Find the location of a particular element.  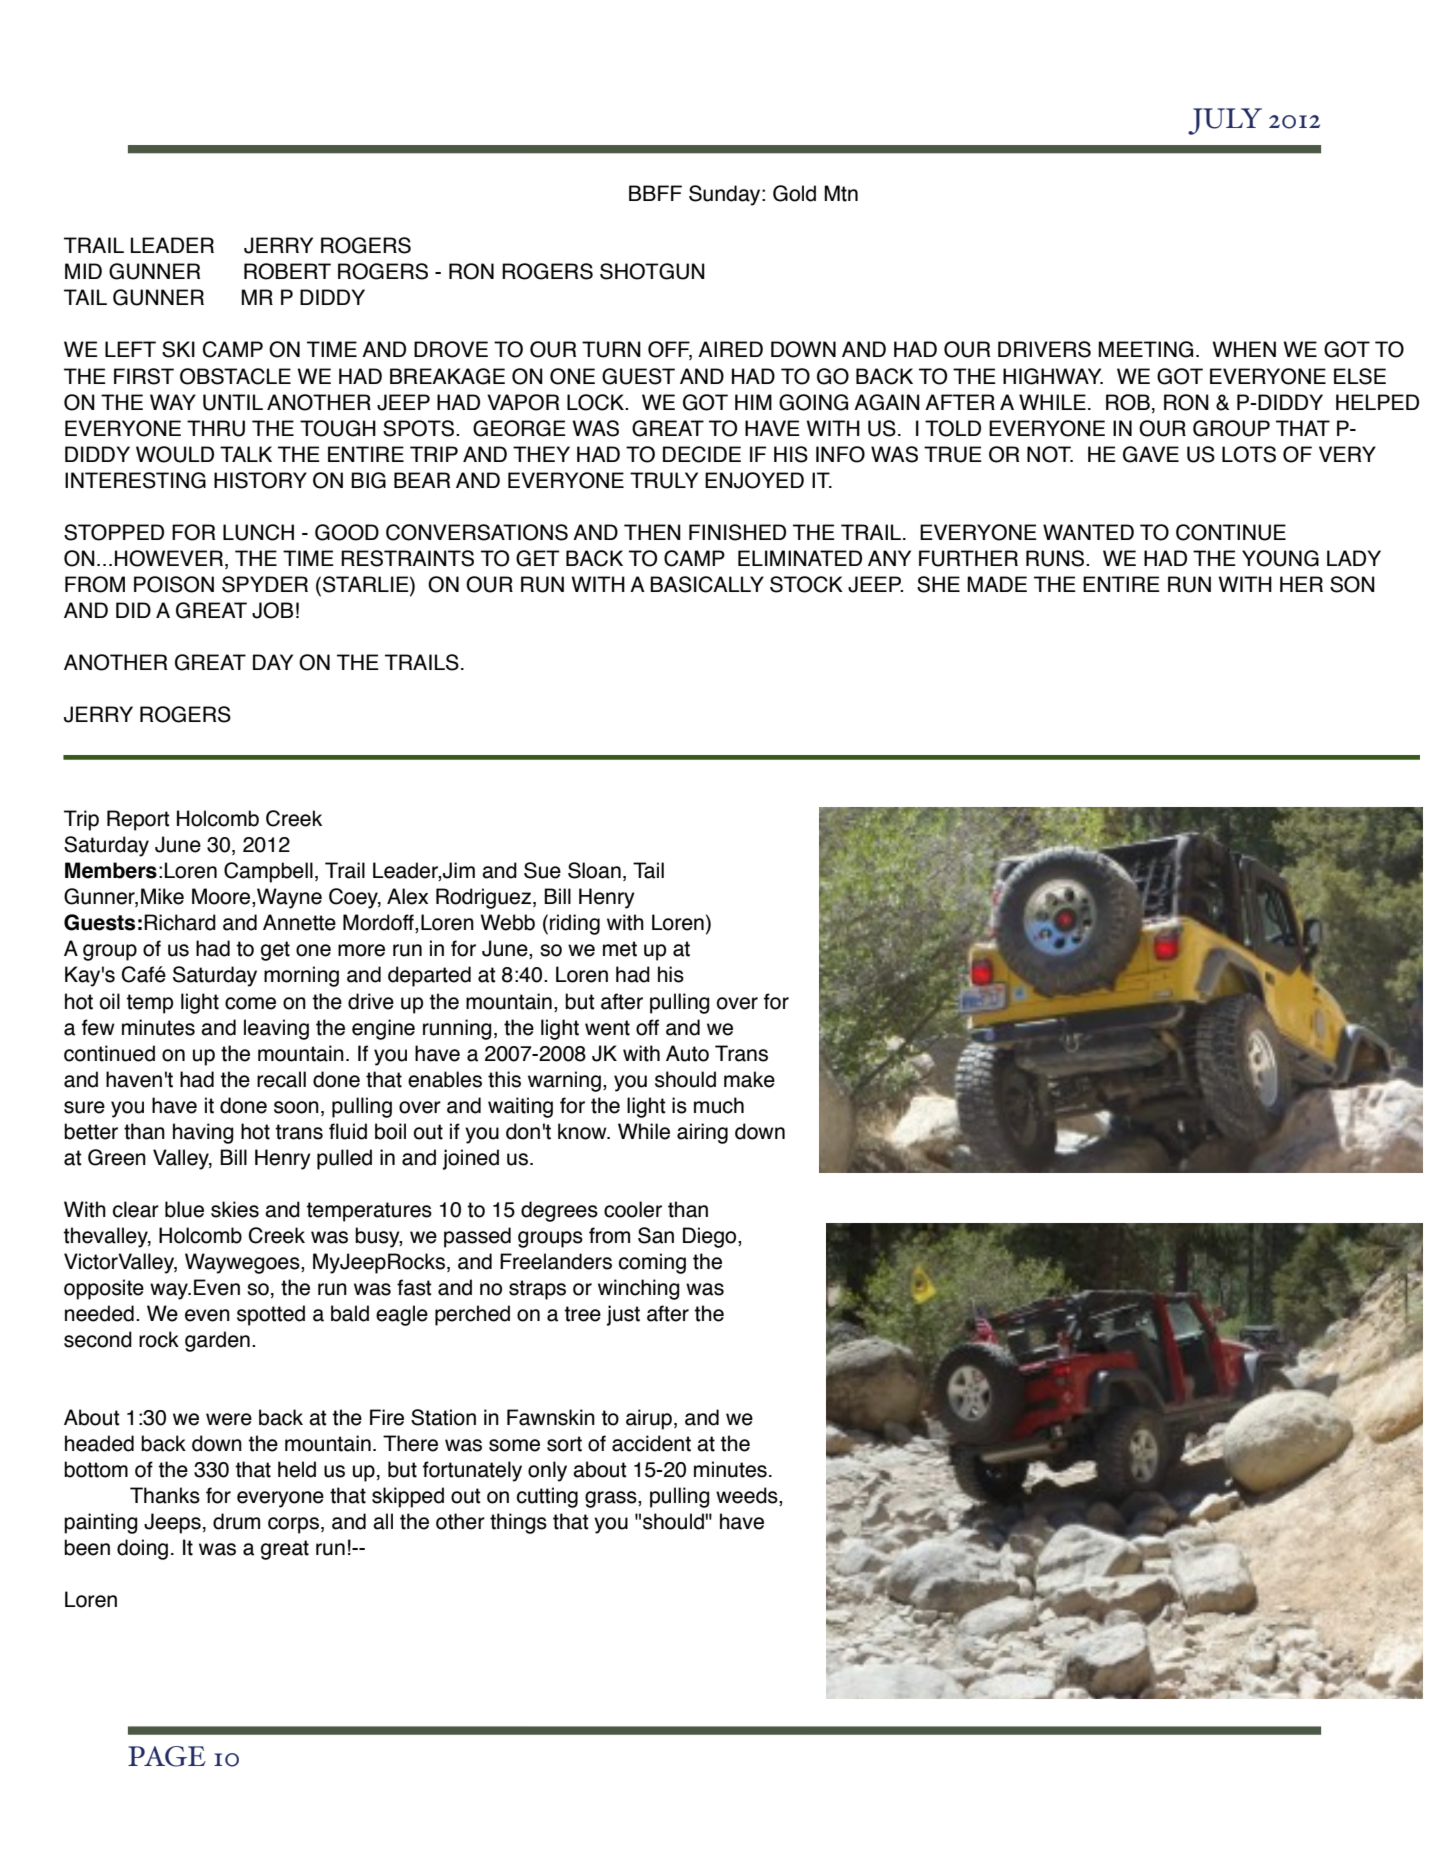

met is located at coordinates (620, 949).
